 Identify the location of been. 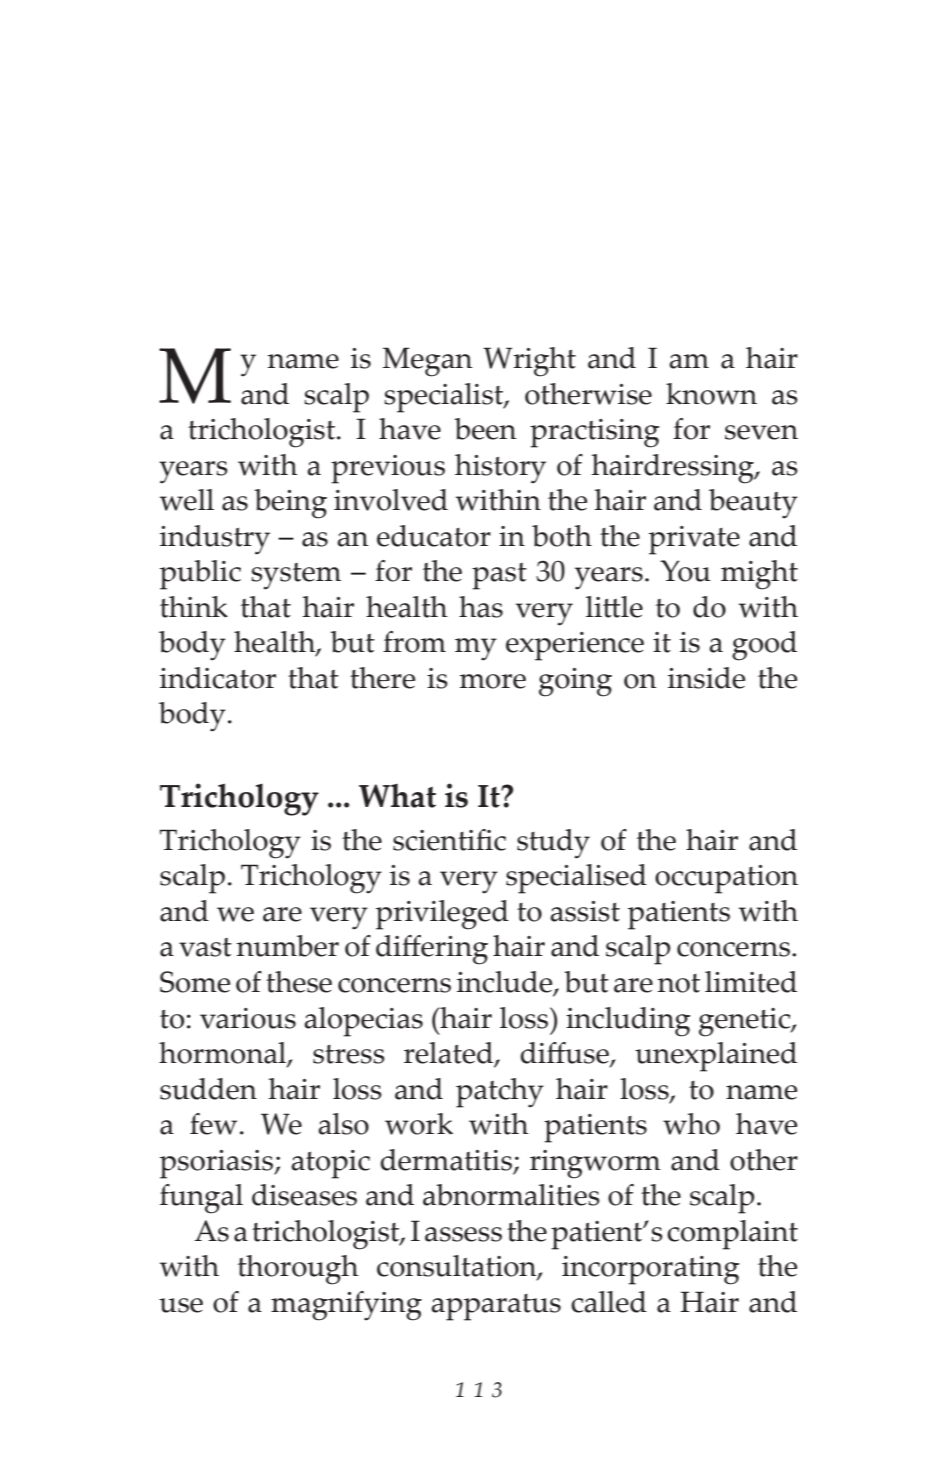
(485, 429).
